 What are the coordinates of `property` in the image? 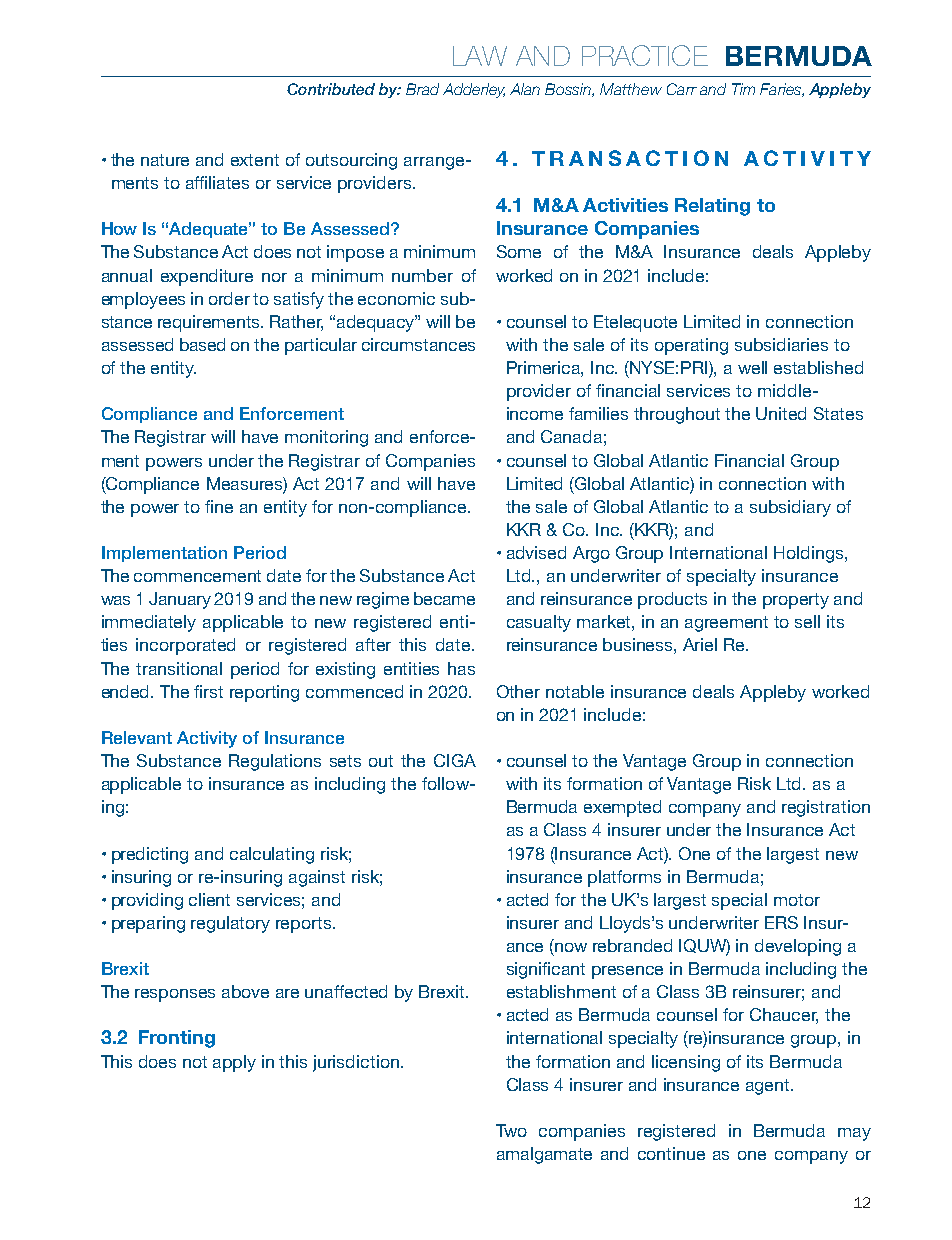 It's located at (796, 601).
